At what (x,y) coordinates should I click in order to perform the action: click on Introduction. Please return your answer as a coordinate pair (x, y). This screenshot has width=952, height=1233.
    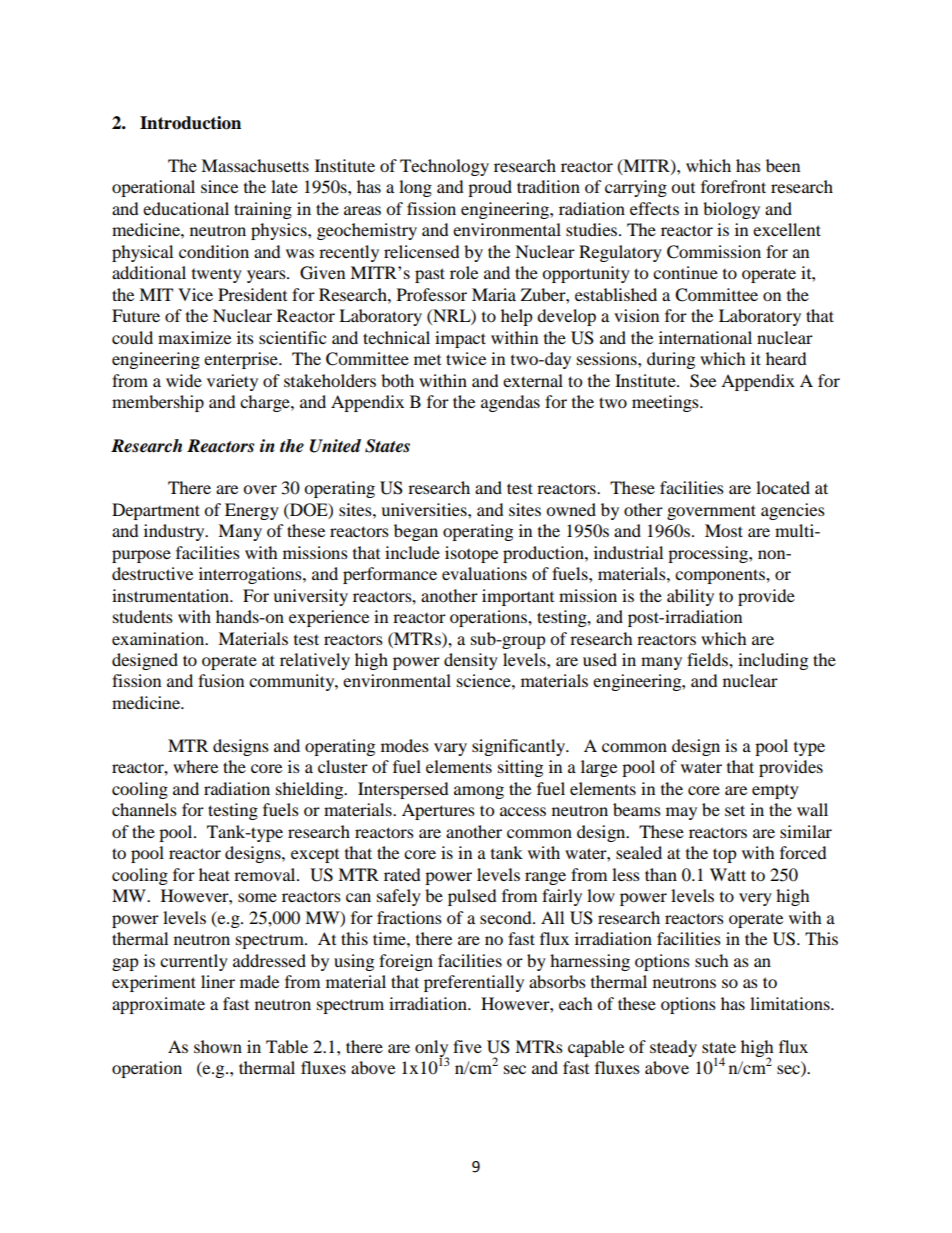
    Looking at the image, I should click on (190, 123).
